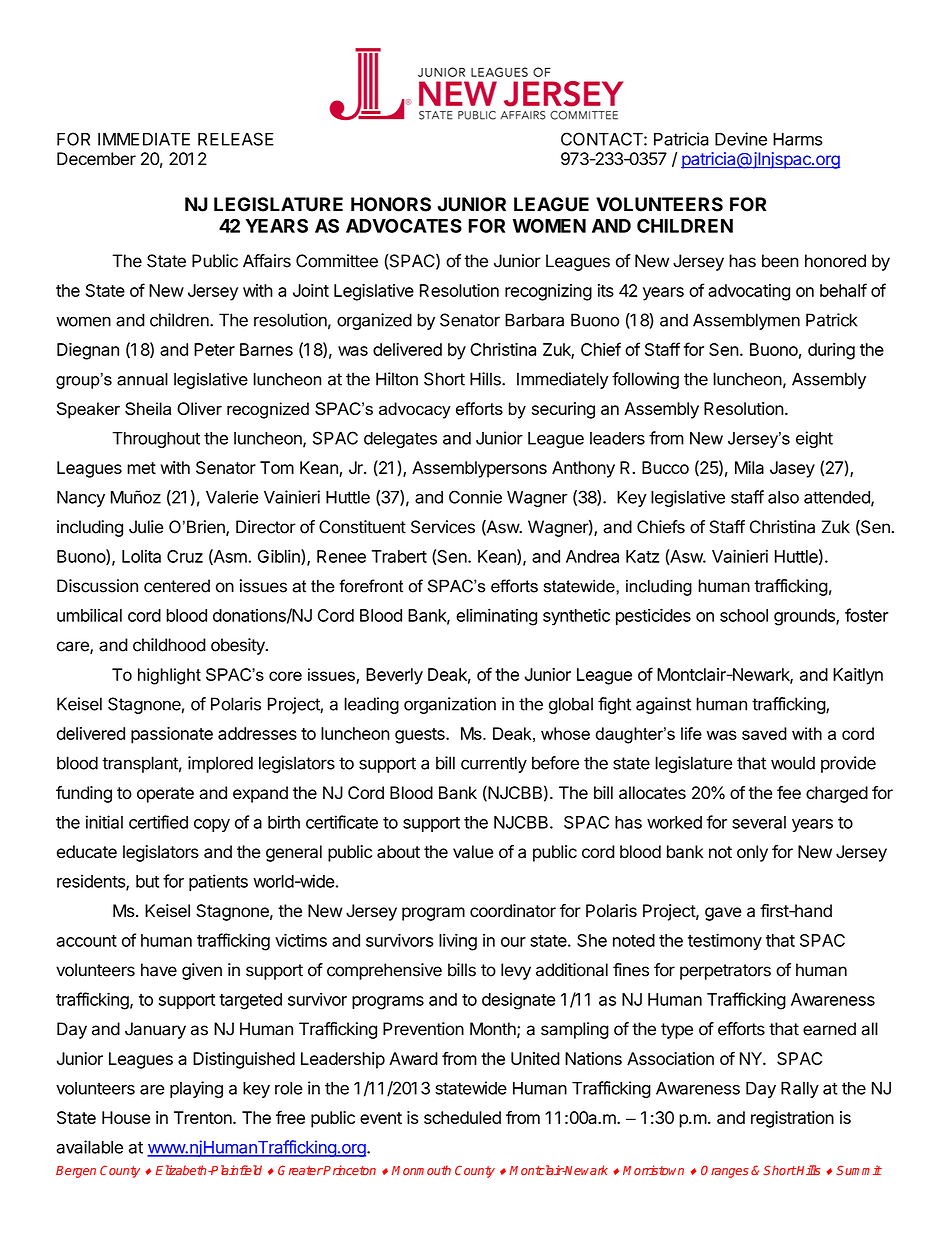 The height and width of the screenshot is (1233, 952). What do you see at coordinates (96, 159) in the screenshot?
I see `December` at bounding box center [96, 159].
